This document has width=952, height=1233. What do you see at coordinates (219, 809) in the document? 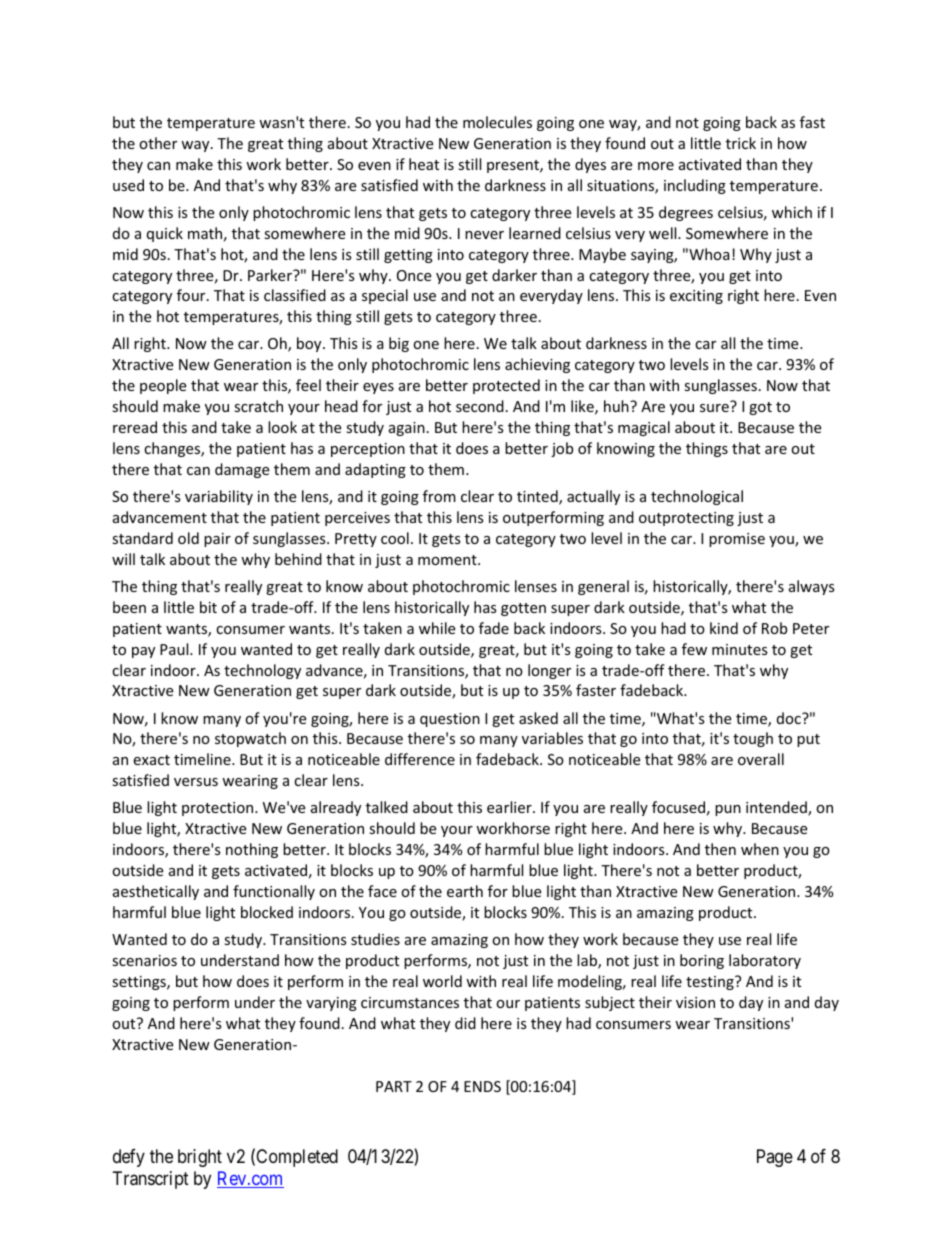
I see `protection` at bounding box center [219, 809].
